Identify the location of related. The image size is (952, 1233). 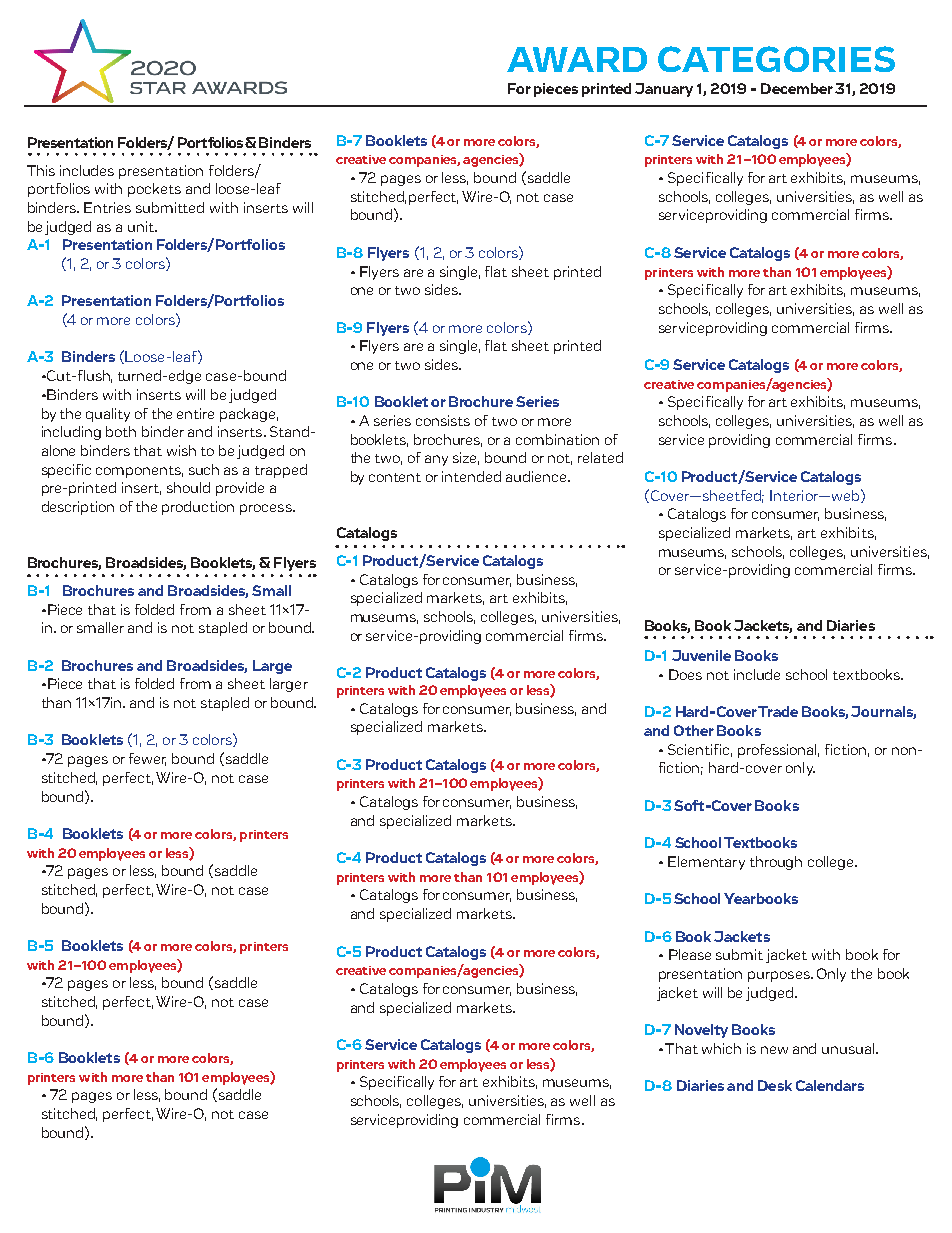
(600, 457).
